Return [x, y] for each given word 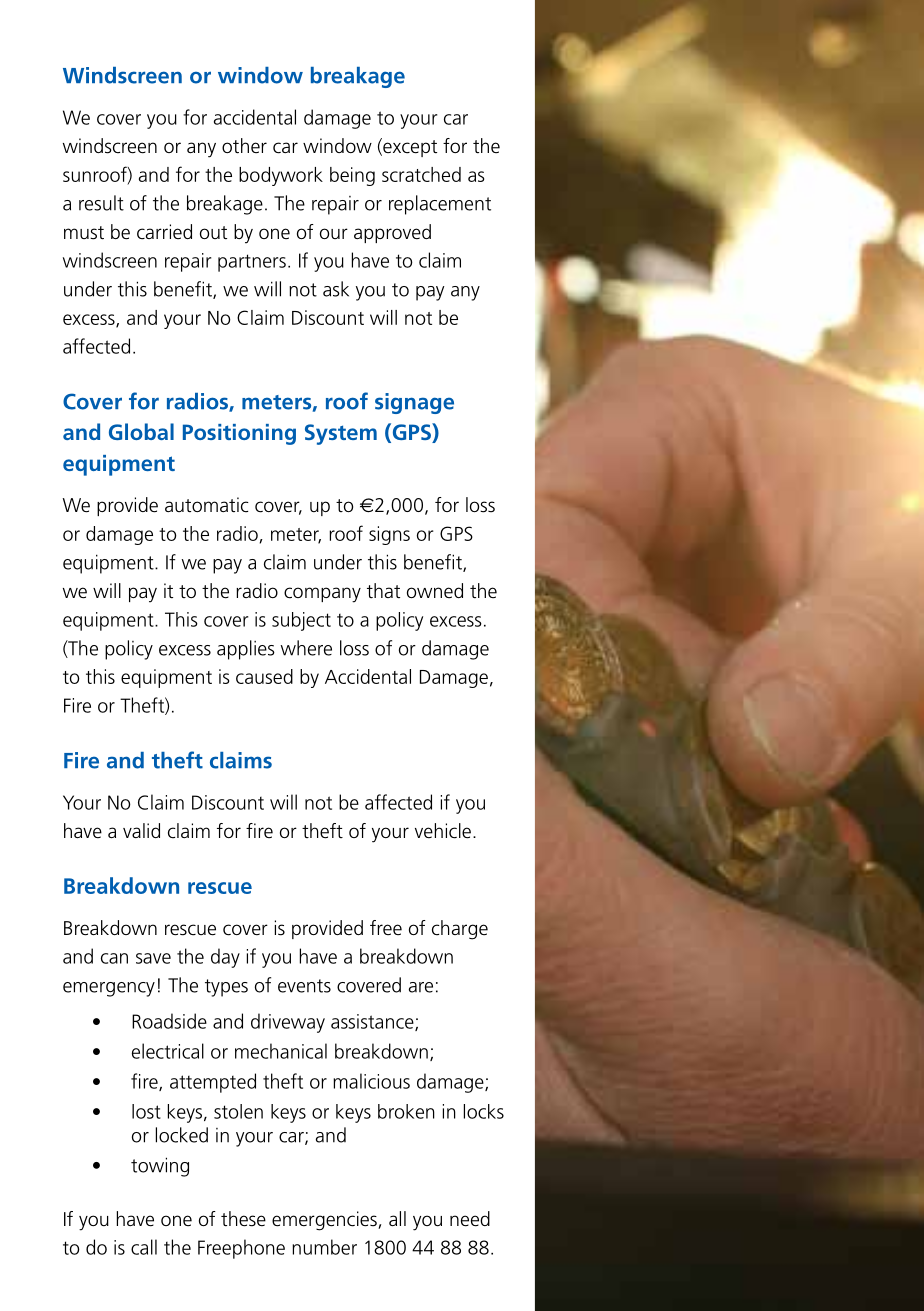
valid [141, 830]
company [322, 595]
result [101, 203]
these [243, 1219]
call [144, 1247]
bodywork [281, 176]
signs [389, 535]
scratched [421, 174]
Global [141, 431]
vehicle [443, 831]
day [225, 958]
